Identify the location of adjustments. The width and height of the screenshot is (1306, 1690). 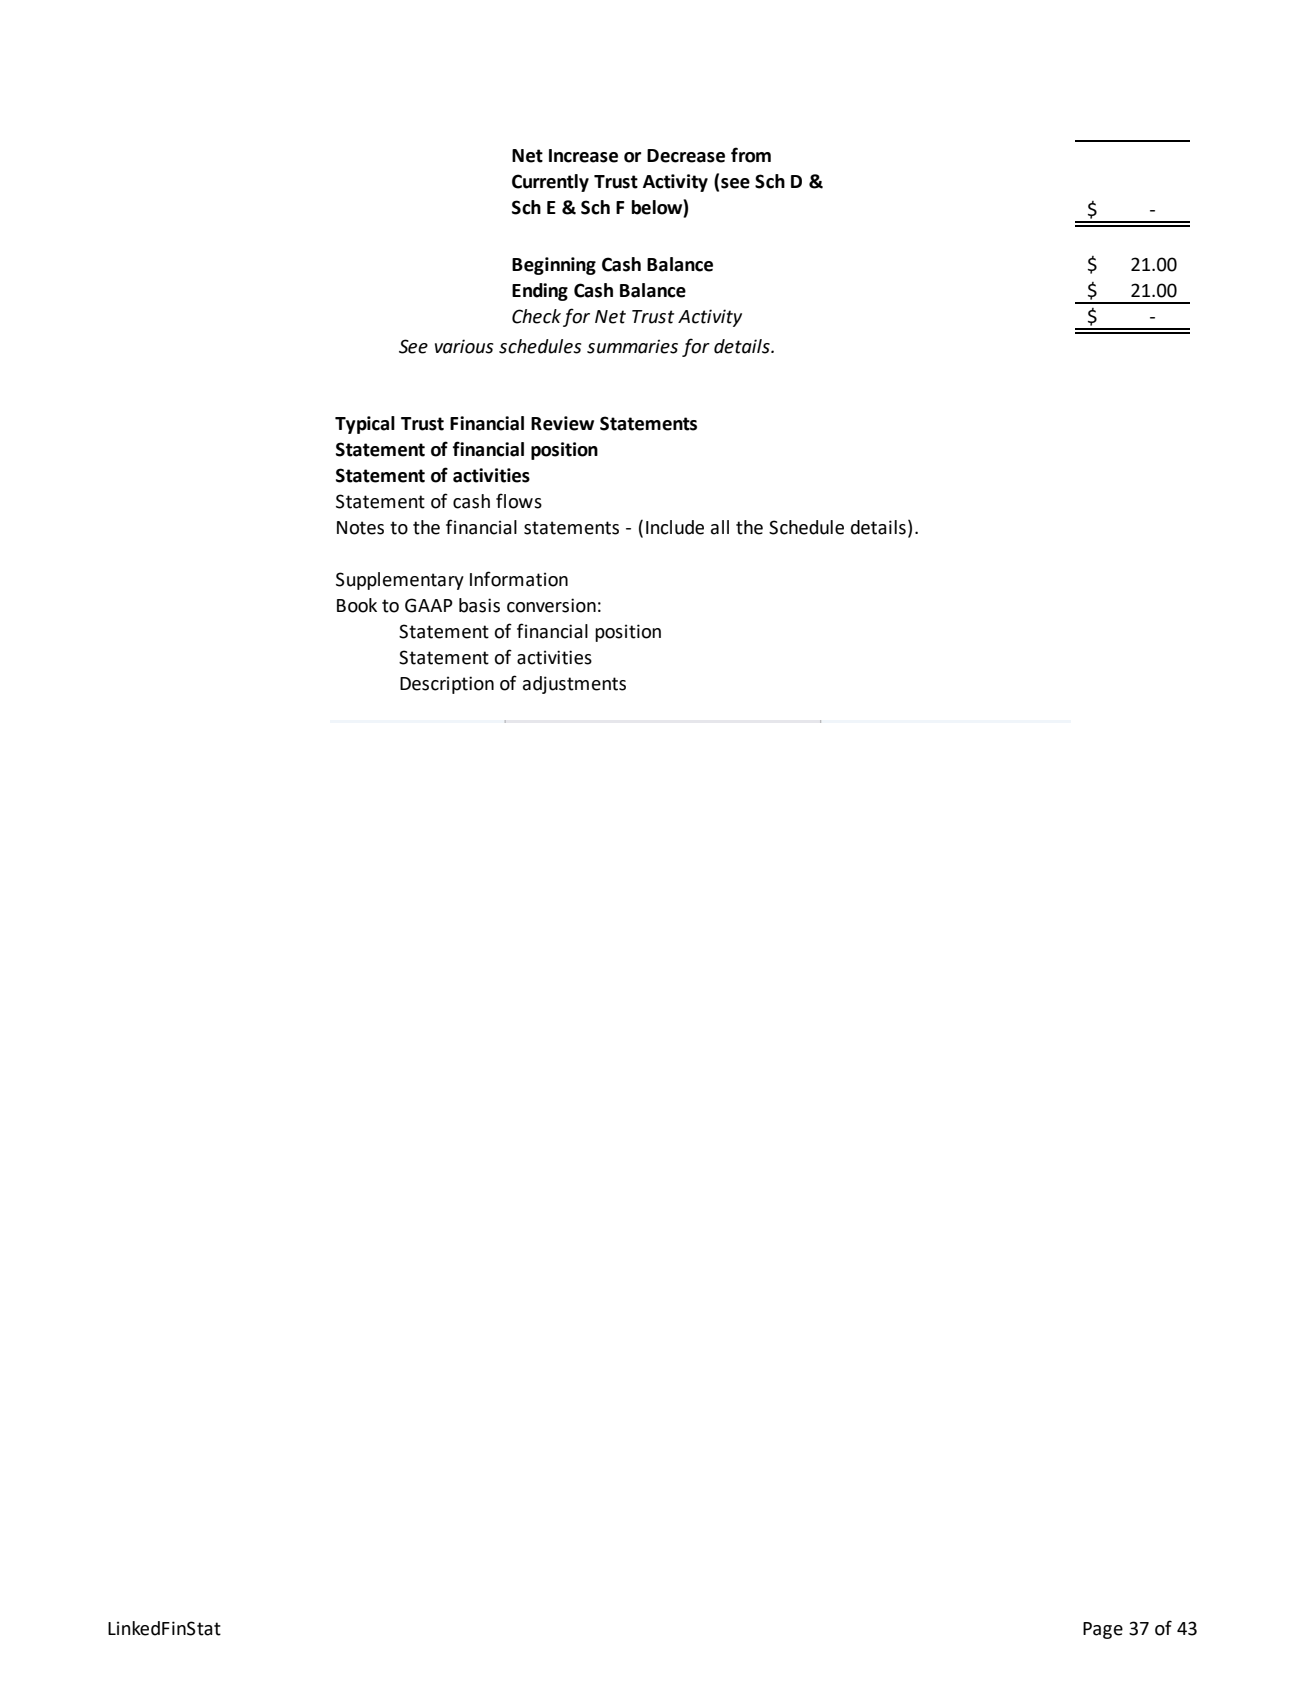
(574, 685).
